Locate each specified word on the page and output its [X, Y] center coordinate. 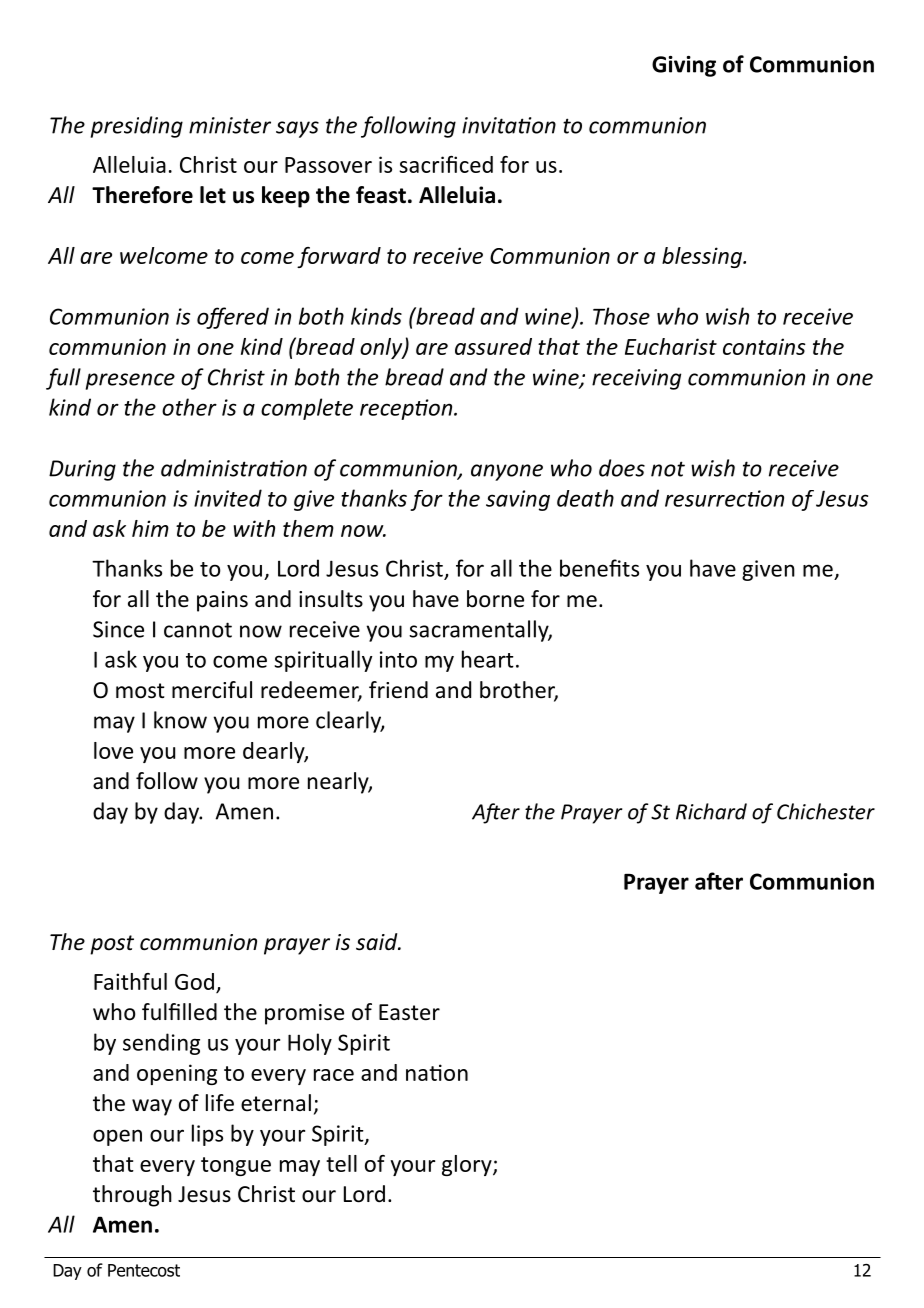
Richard [711, 811]
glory [468, 1165]
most [140, 691]
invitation [509, 125]
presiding [137, 127]
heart [488, 659]
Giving [684, 66]
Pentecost [144, 1270]
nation [437, 1072]
